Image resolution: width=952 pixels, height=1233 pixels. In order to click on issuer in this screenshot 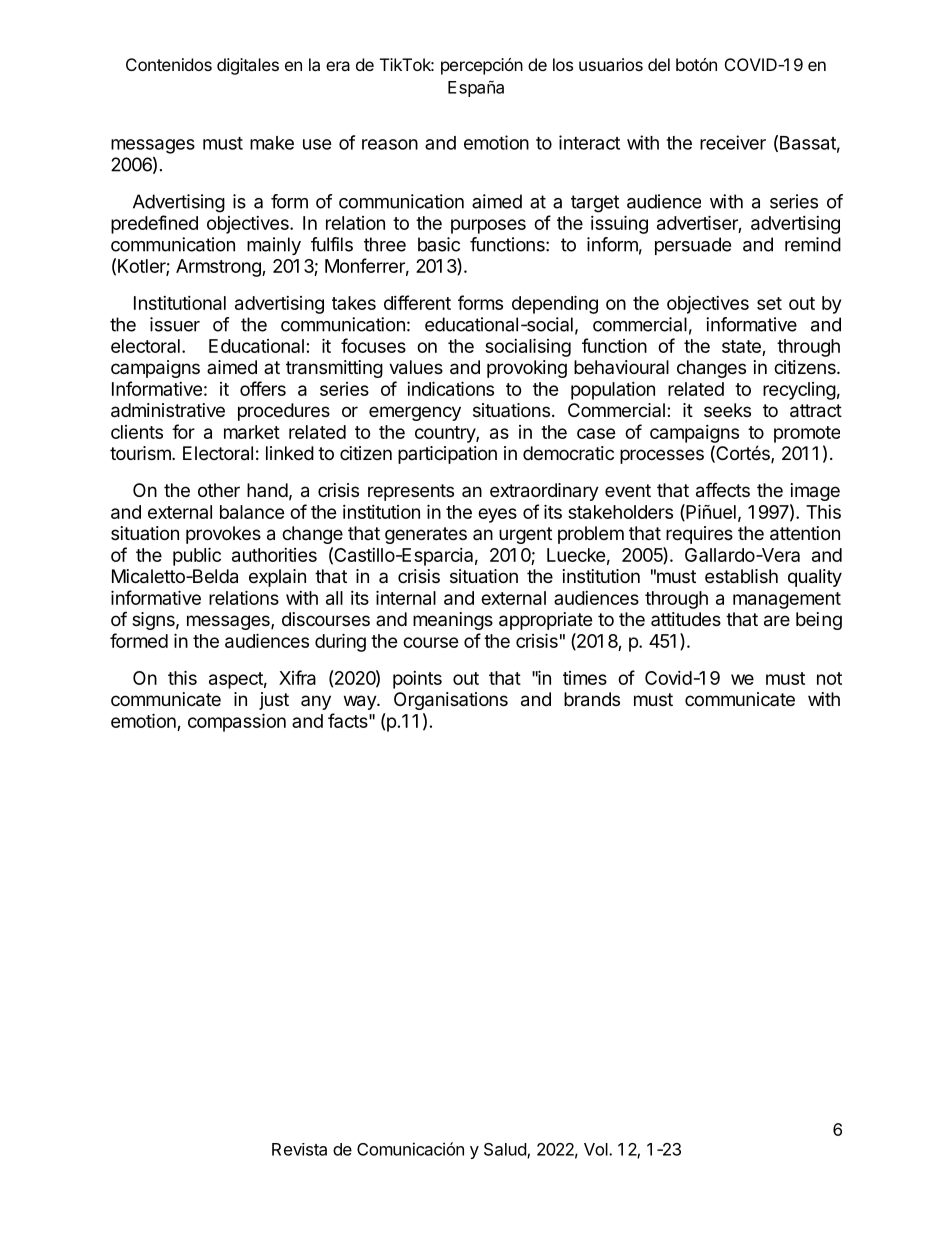, I will do `click(175, 324)`.
